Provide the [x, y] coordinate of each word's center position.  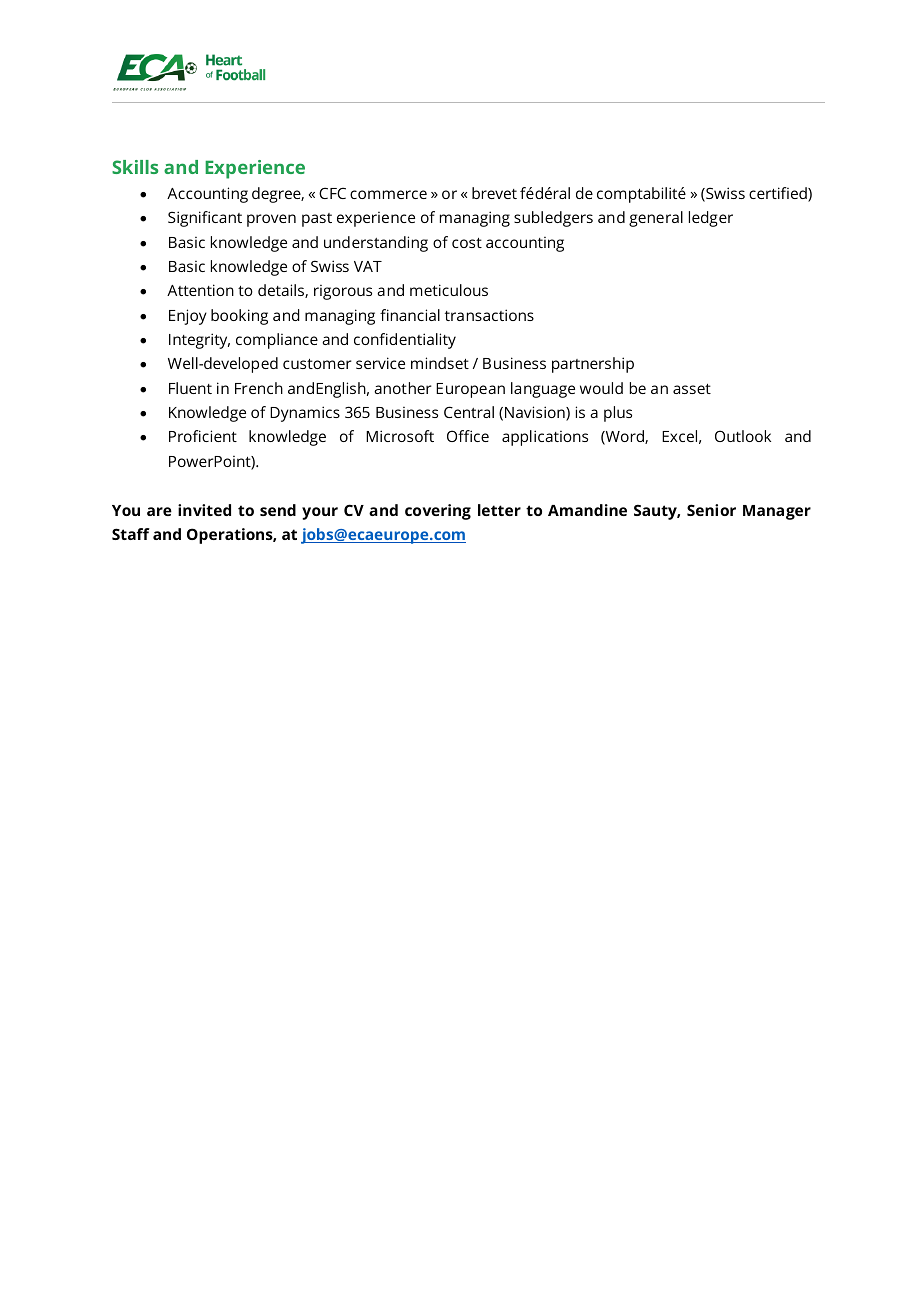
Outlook [743, 436]
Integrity [199, 341]
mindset [440, 363]
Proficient [203, 436]
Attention [200, 290]
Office [468, 436]
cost [467, 243]
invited [204, 510]
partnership [593, 365]
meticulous [449, 290]
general [656, 219]
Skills [135, 167]
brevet [494, 193]
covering [438, 512]
